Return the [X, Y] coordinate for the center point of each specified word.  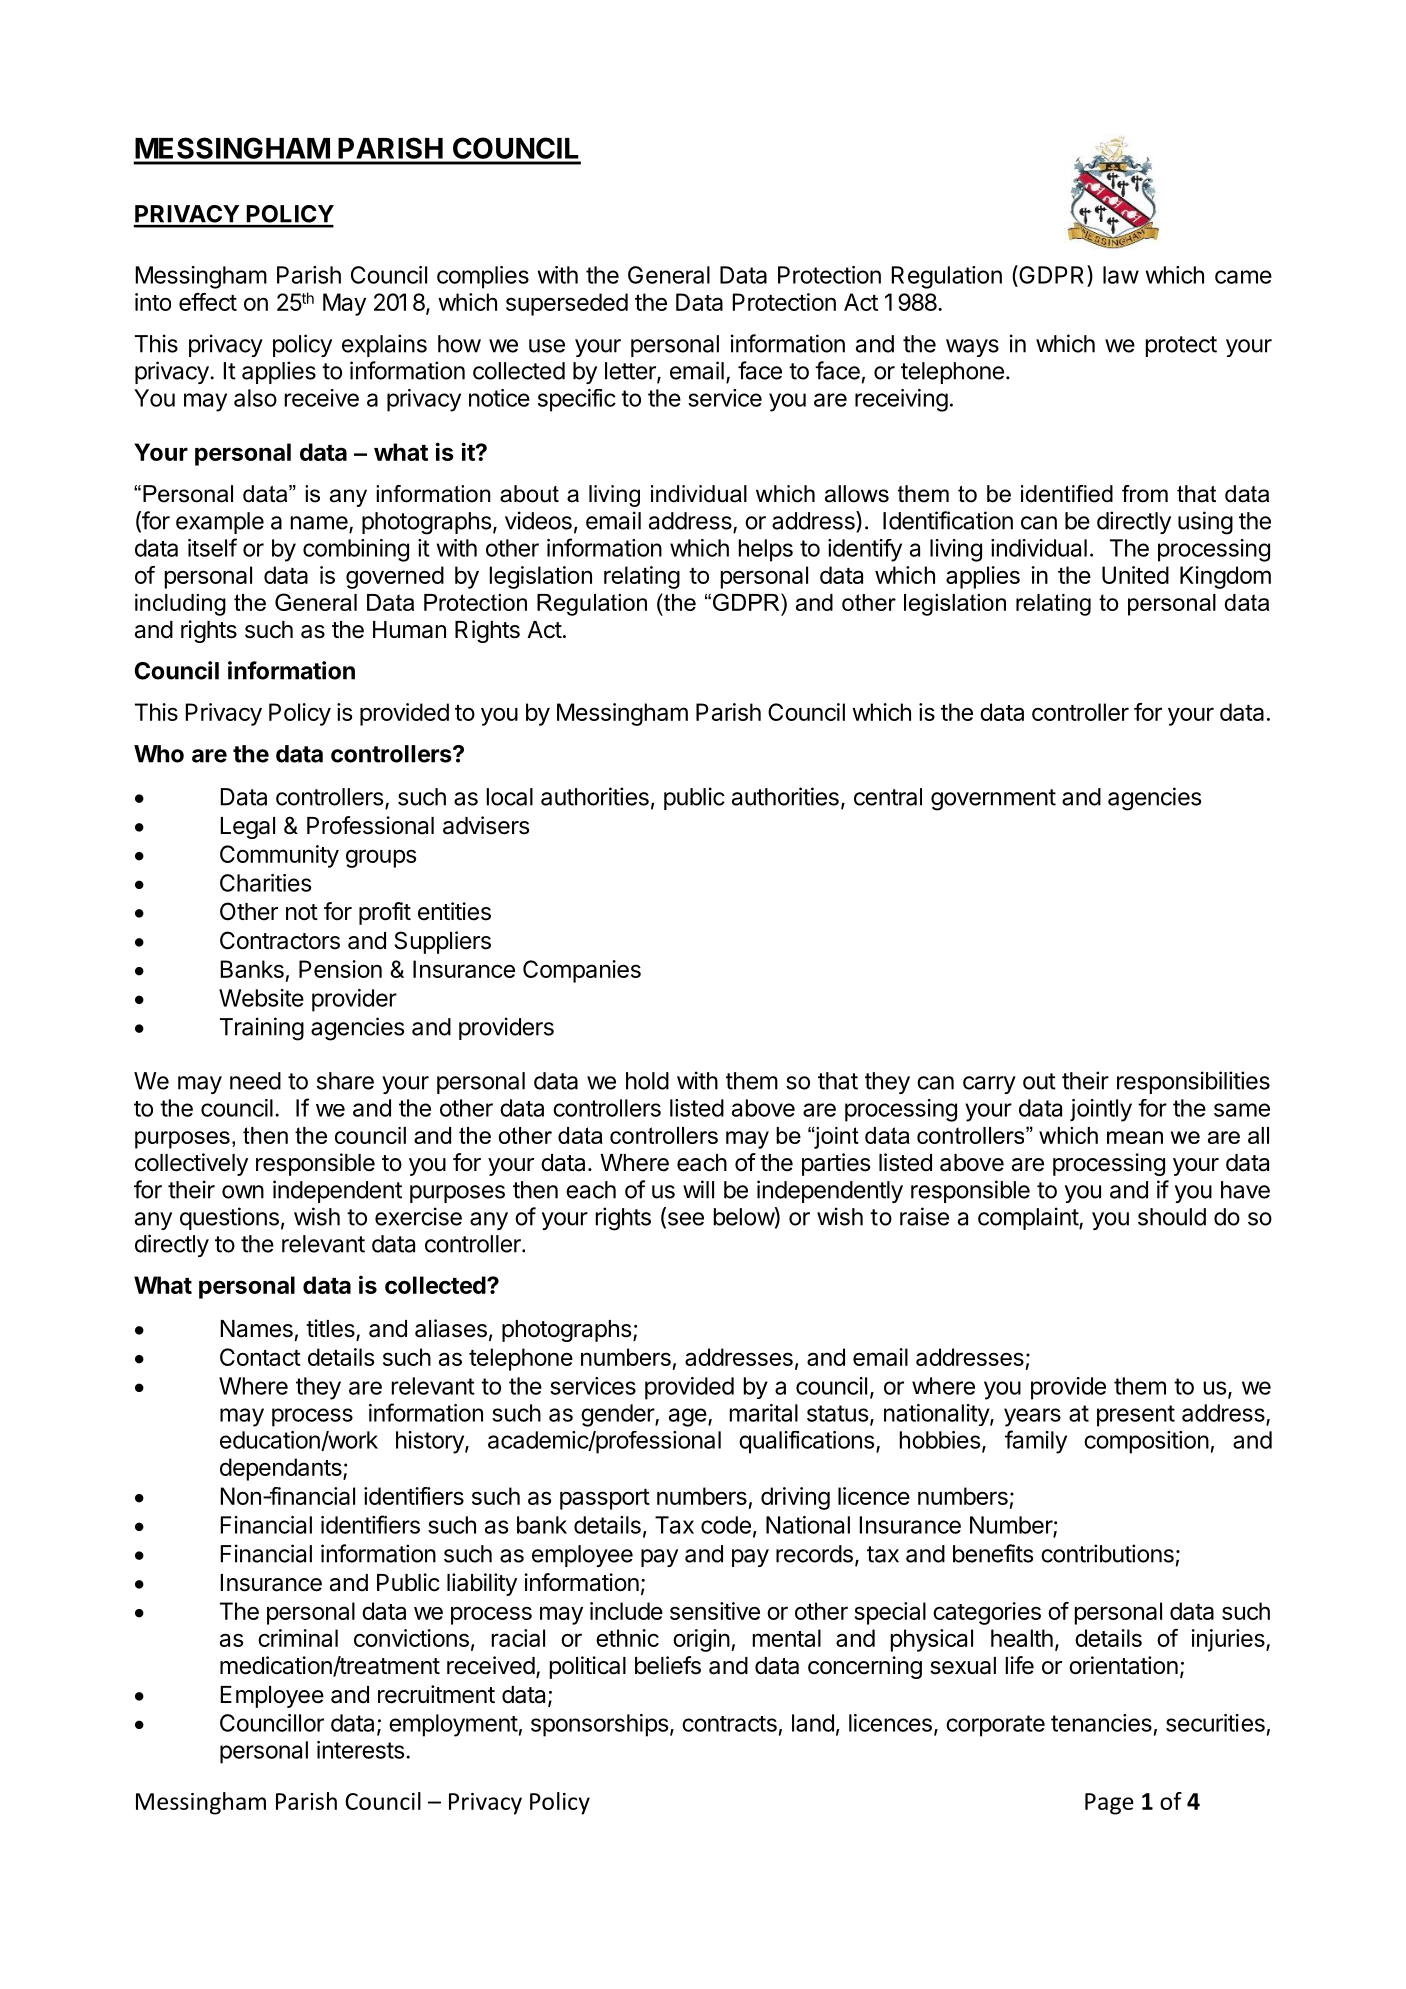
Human [409, 630]
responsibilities [1193, 1082]
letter [631, 372]
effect [208, 302]
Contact [260, 1357]
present [1136, 1416]
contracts [729, 1724]
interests [360, 1750]
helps [766, 550]
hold [647, 1081]
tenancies [1101, 1723]
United [1135, 575]
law [1121, 275]
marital [764, 1413]
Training [262, 1029]
